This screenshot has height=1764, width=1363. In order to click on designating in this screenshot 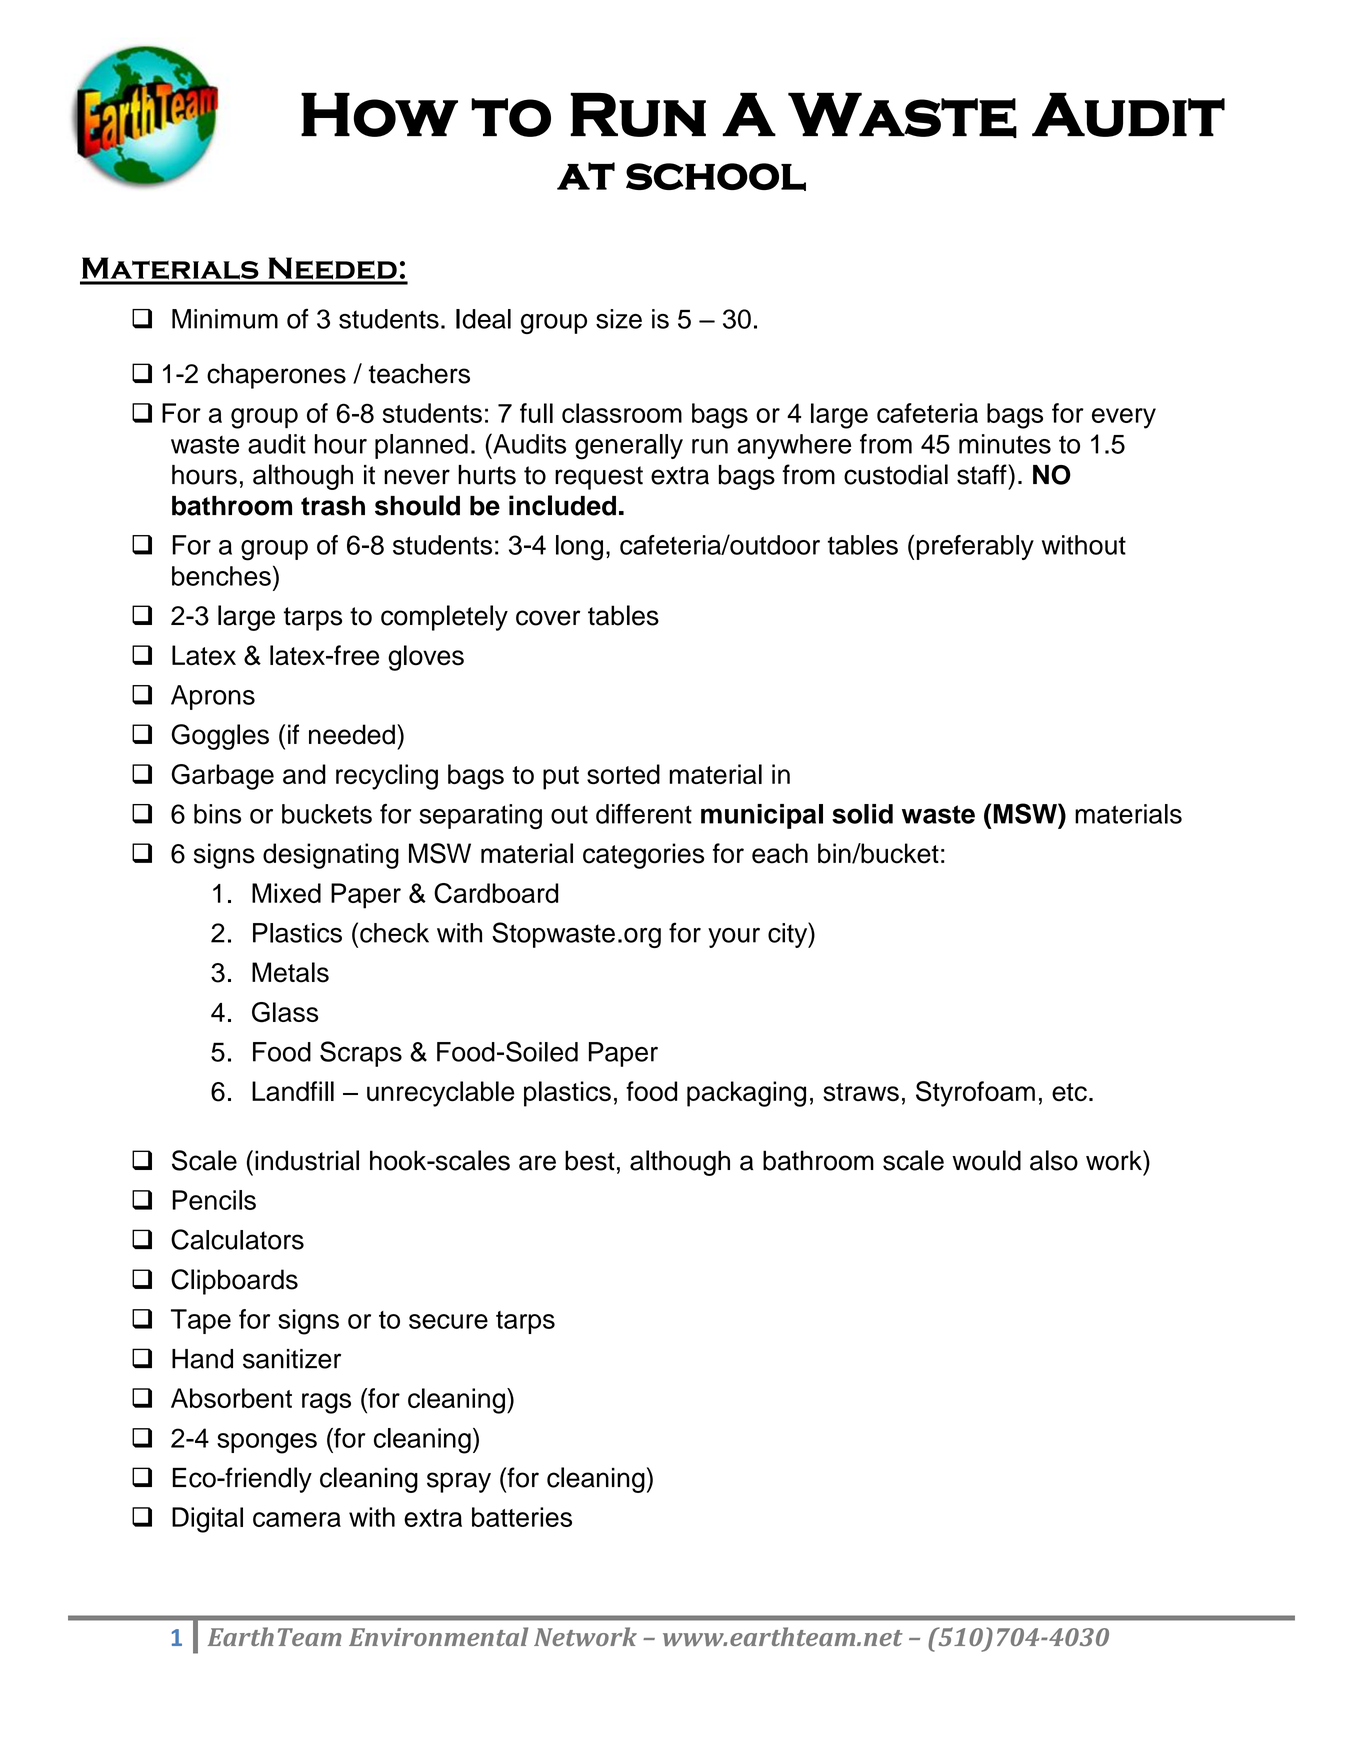, I will do `click(331, 856)`.
